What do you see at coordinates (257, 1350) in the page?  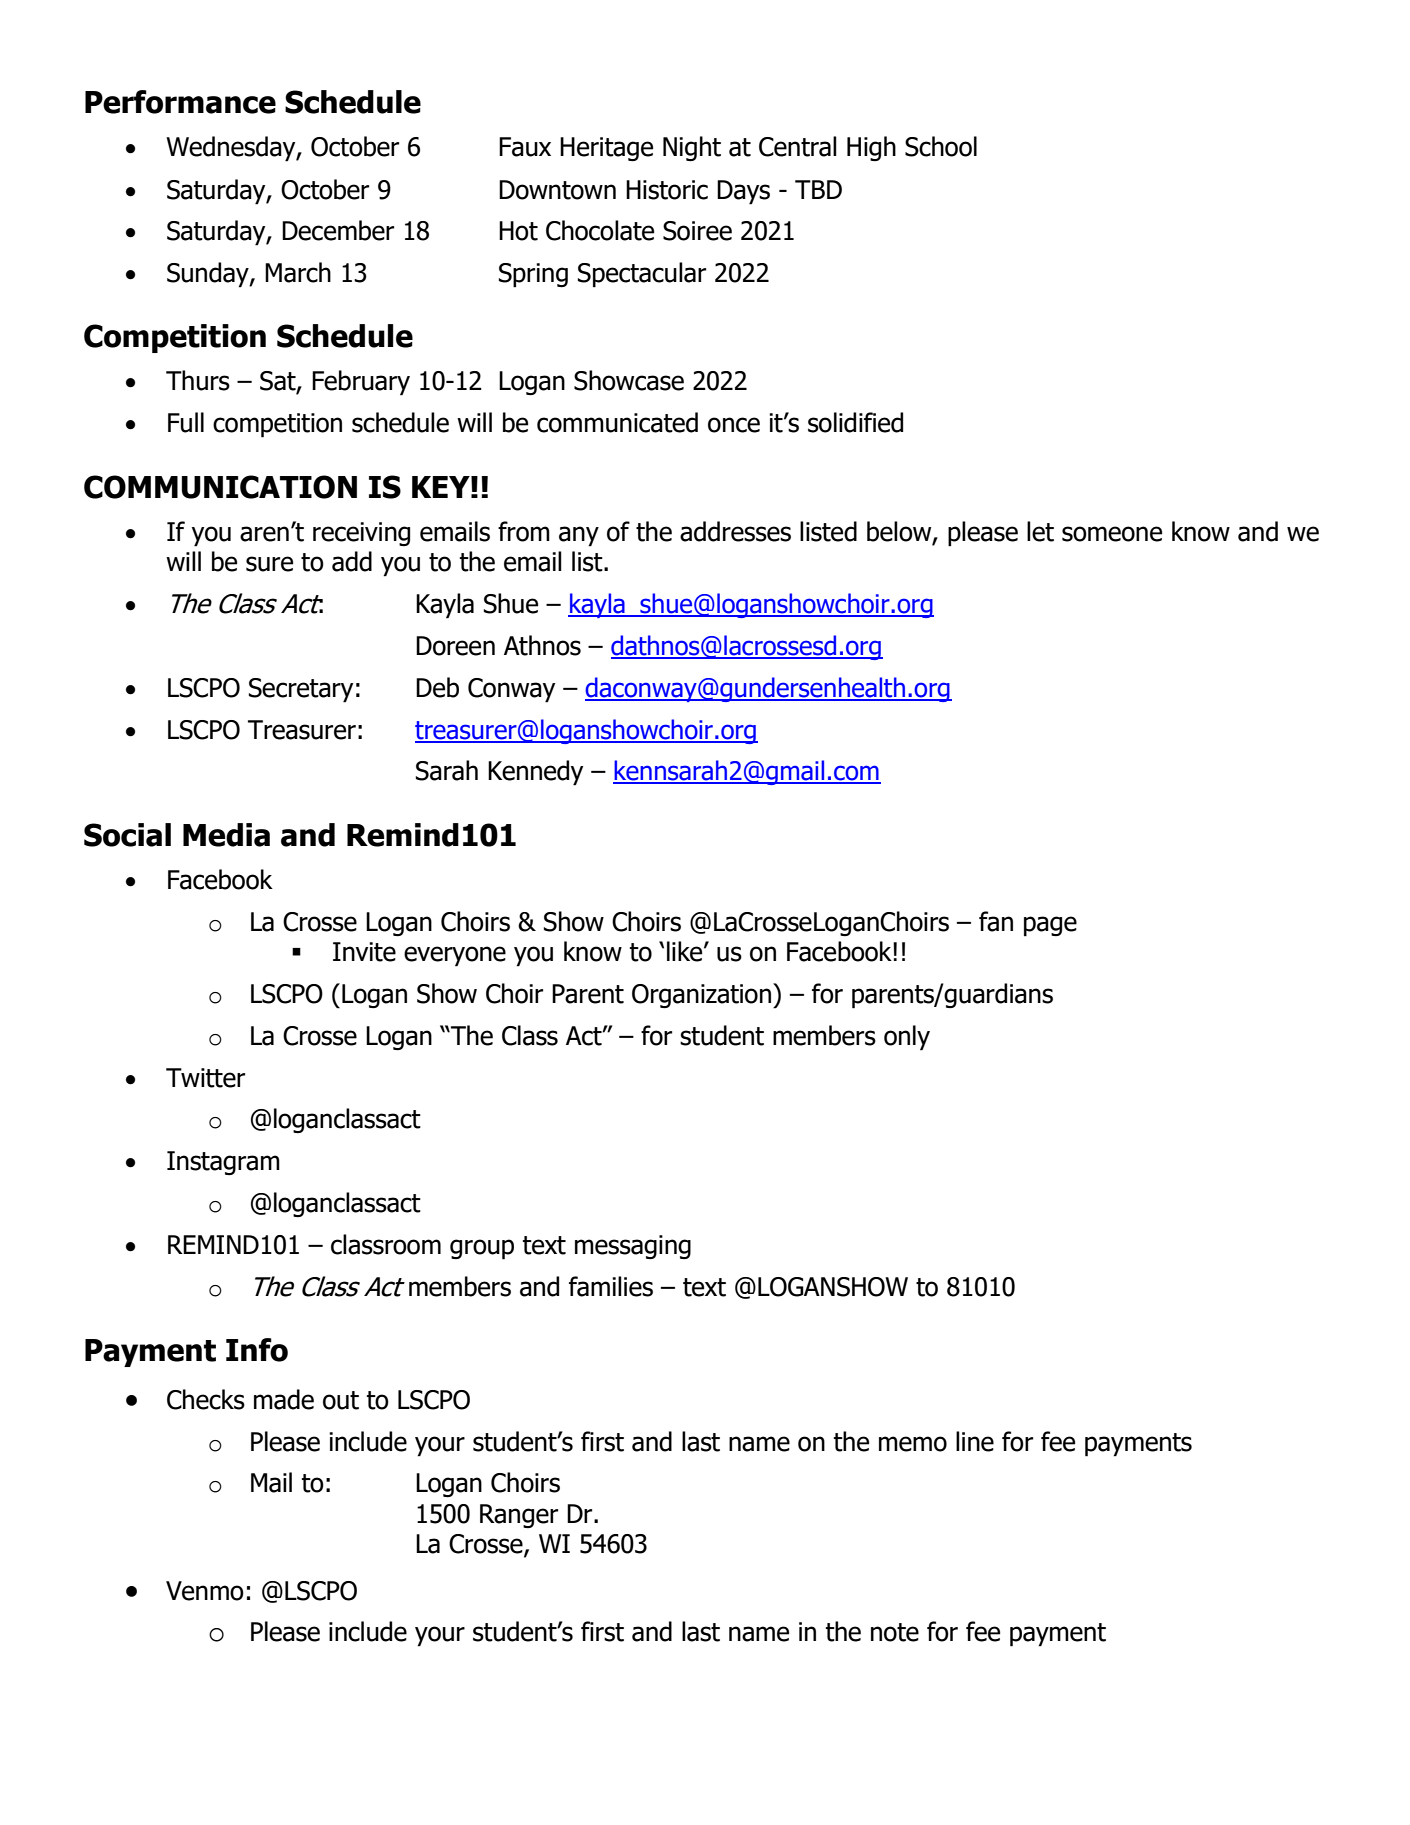 I see `Info` at bounding box center [257, 1350].
